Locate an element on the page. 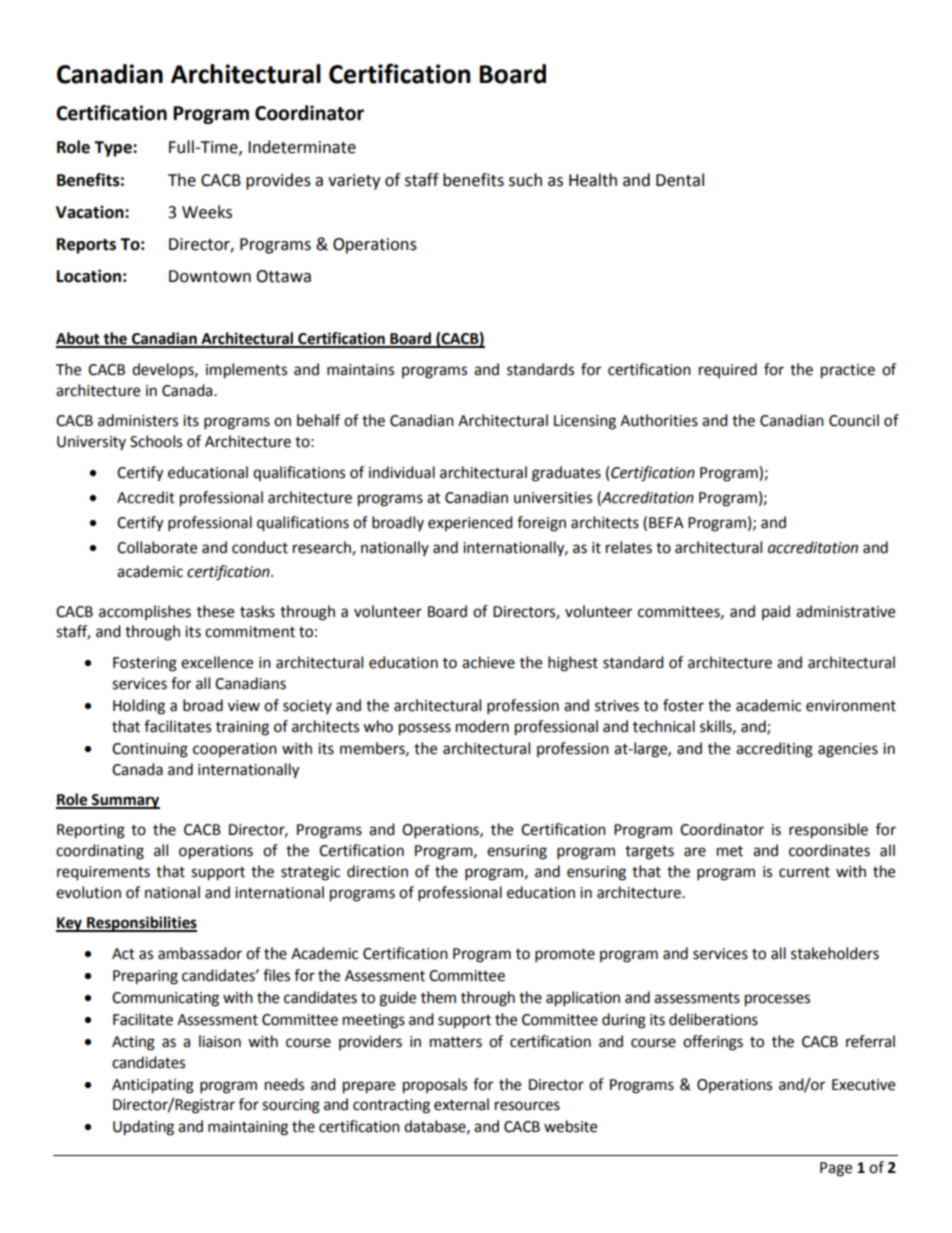  Weeks is located at coordinates (207, 212).
